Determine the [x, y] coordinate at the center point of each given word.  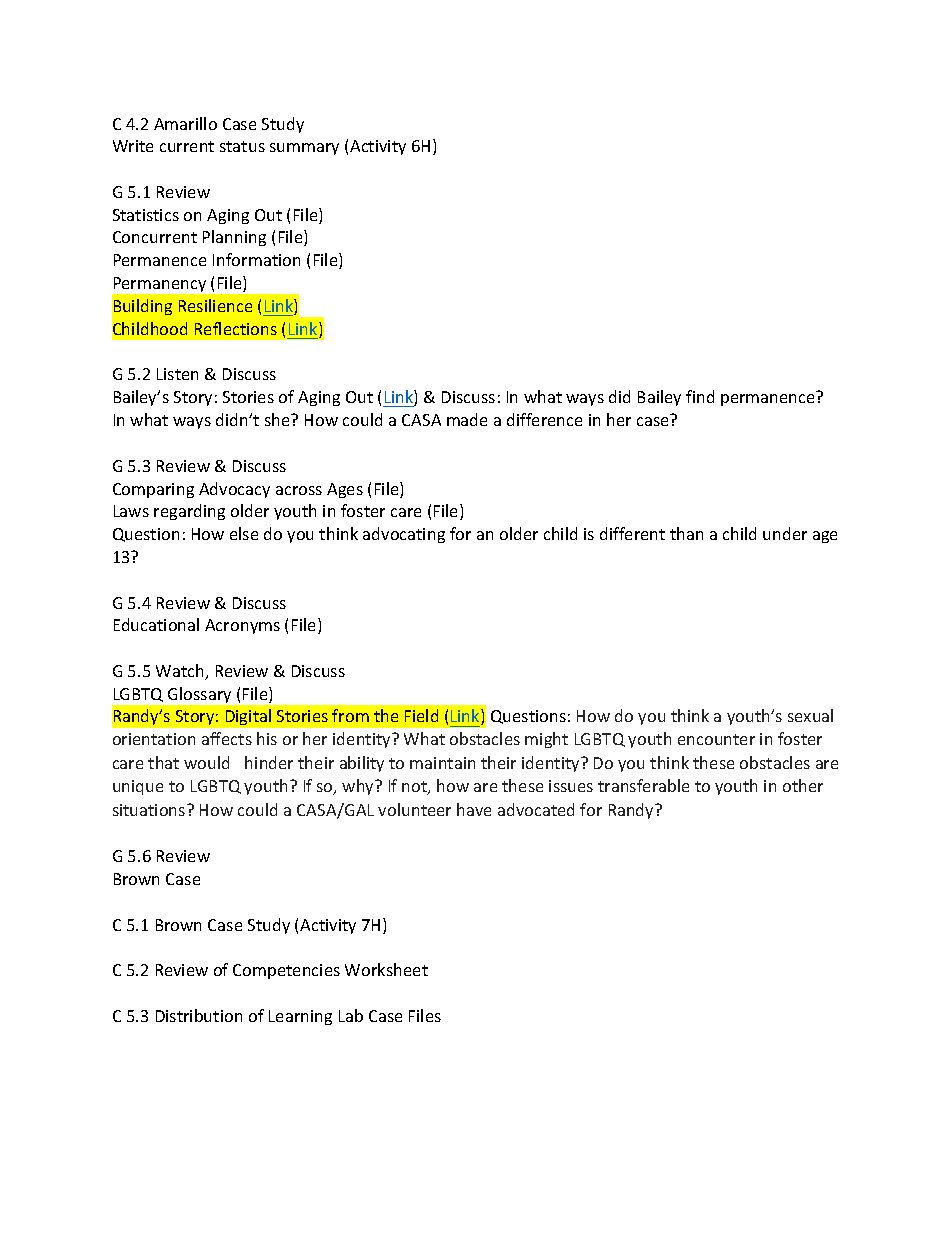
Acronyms [242, 626]
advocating [404, 535]
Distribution [199, 1015]
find [700, 396]
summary [304, 149]
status [242, 146]
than [686, 533]
